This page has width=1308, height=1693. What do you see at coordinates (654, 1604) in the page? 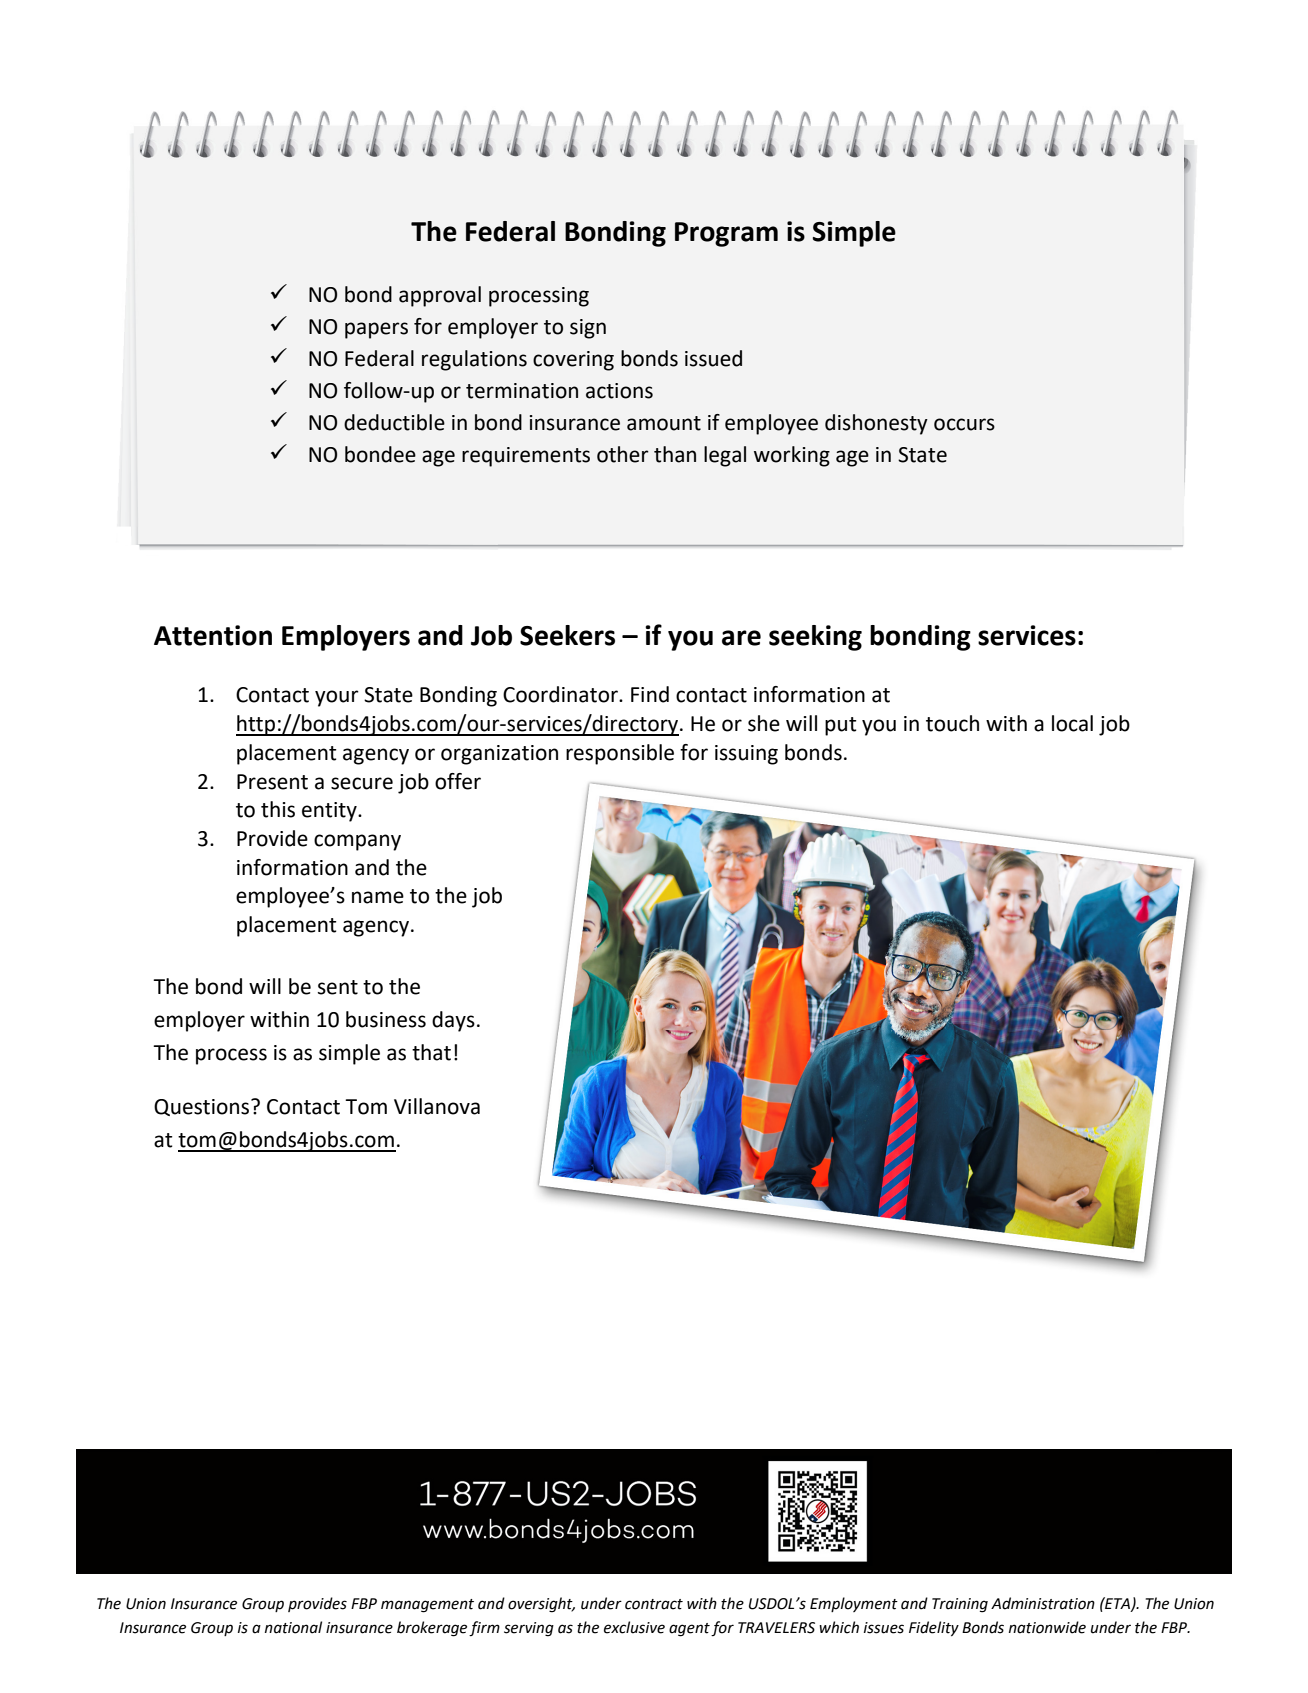
I see `contract` at bounding box center [654, 1604].
